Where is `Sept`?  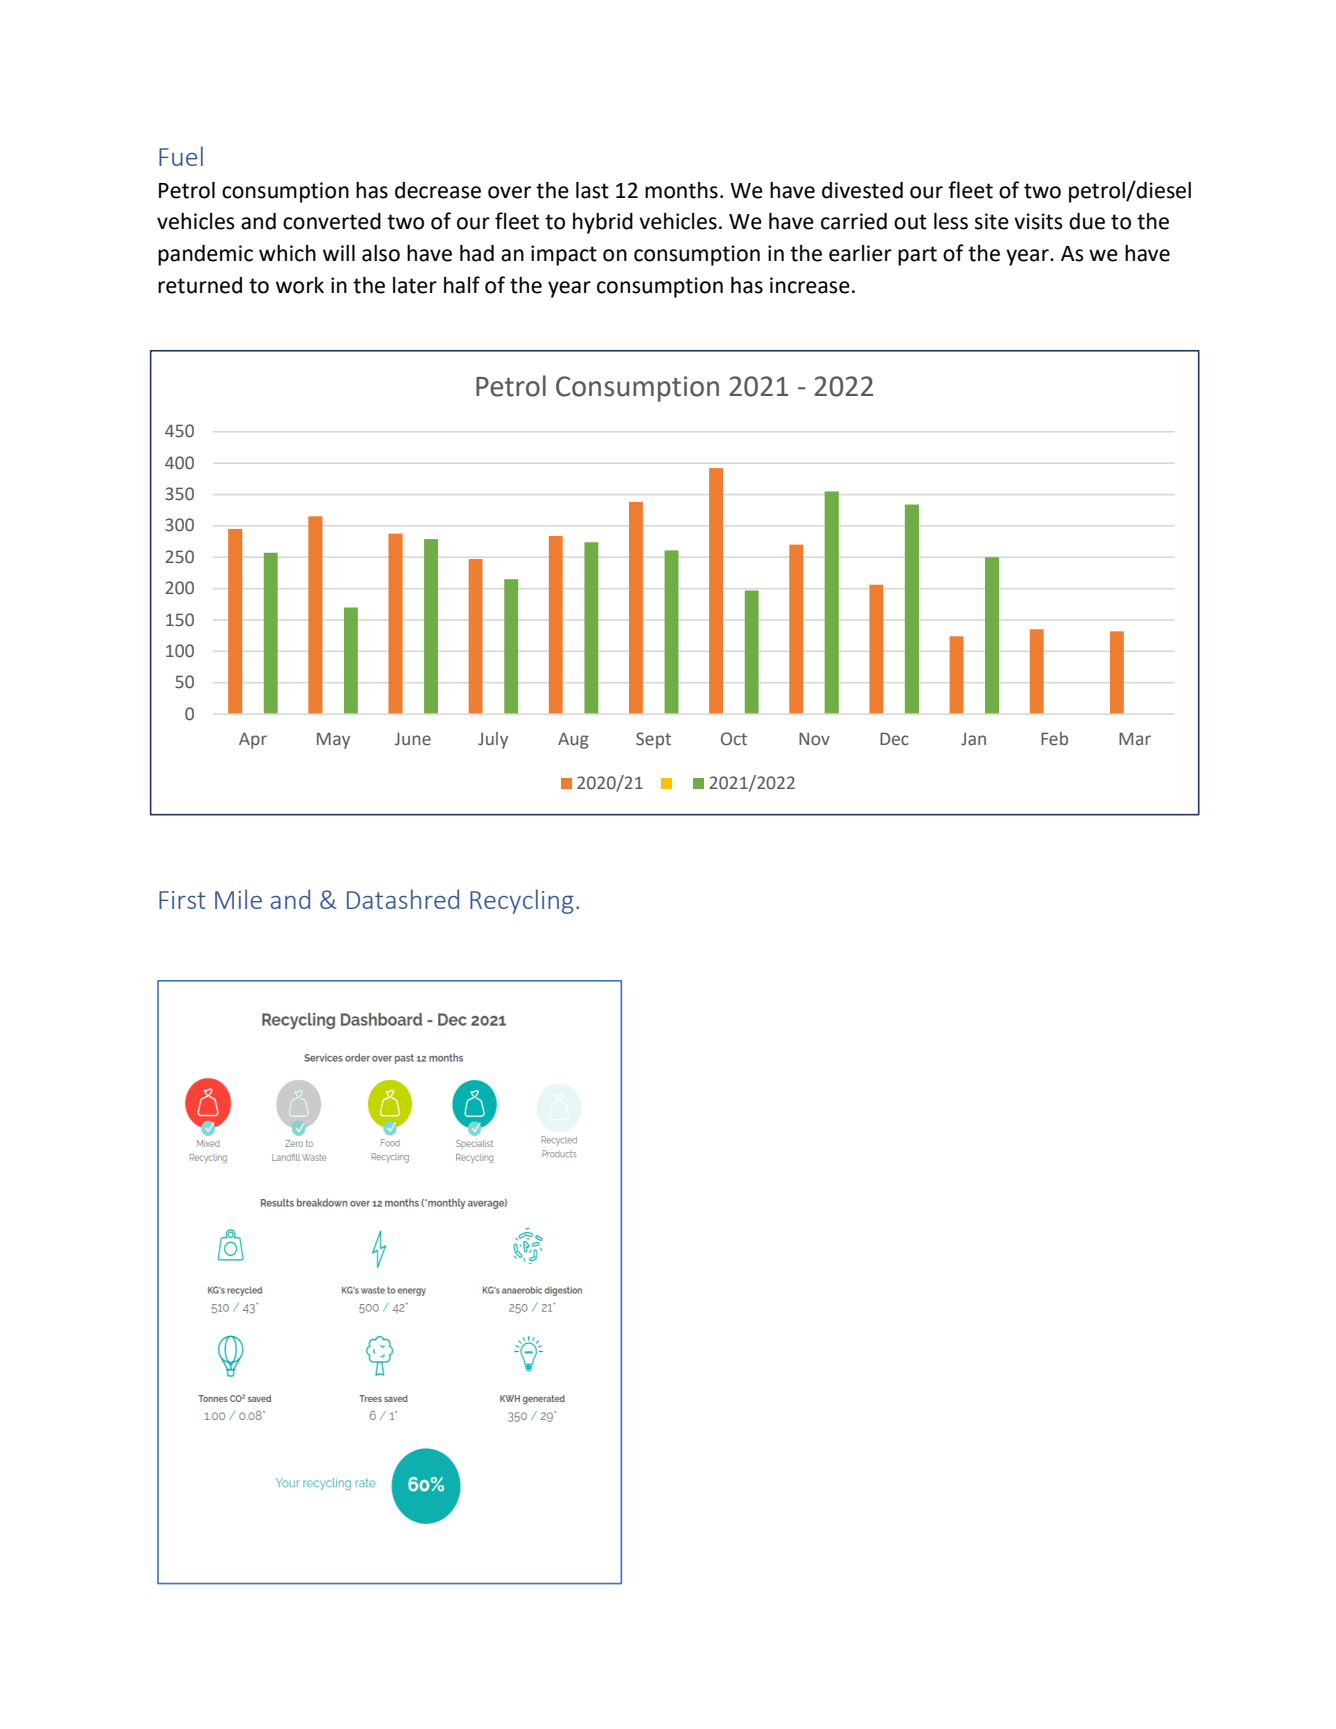
Sept is located at coordinates (653, 740).
